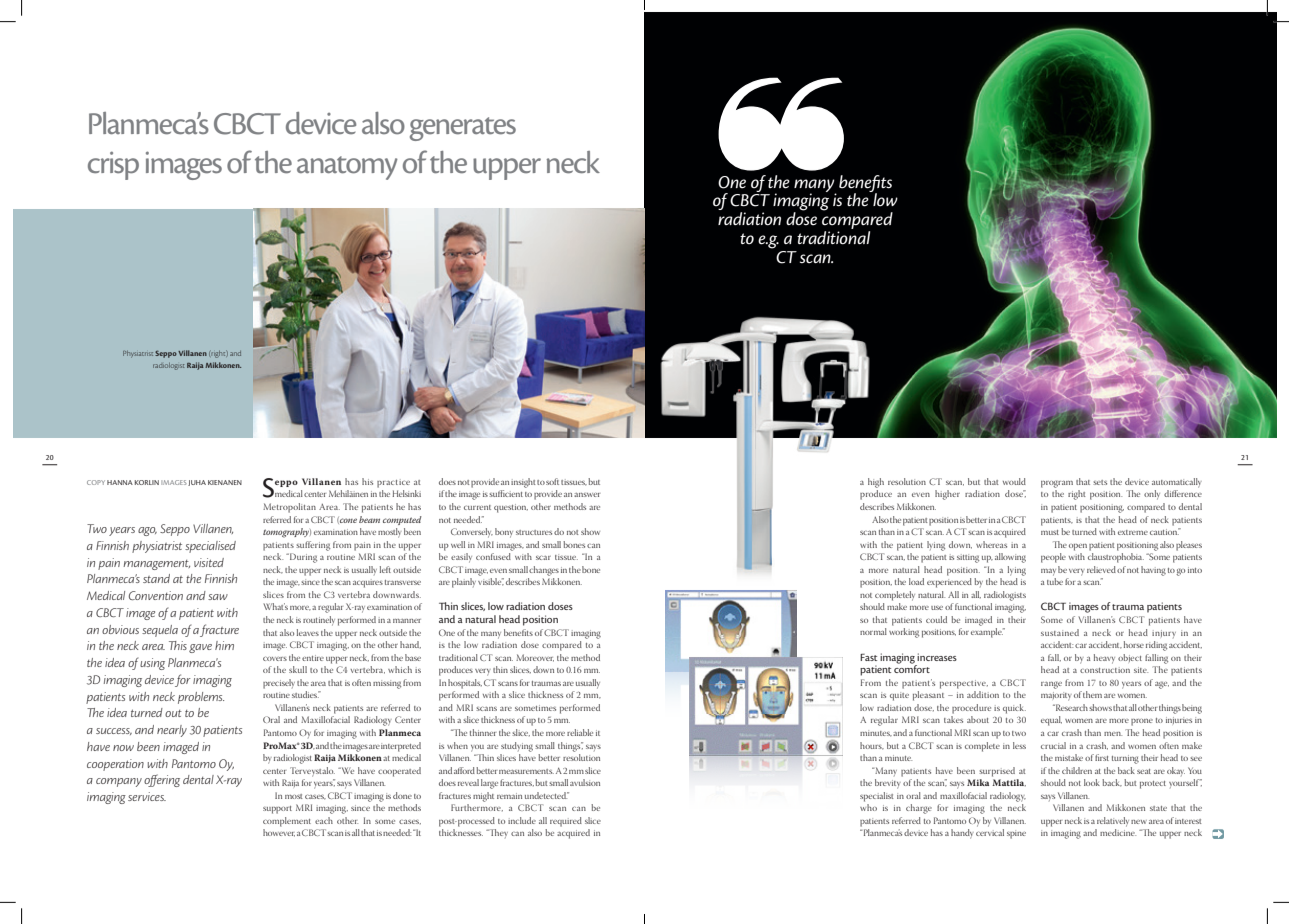 This image has height=924, width=1289. I want to click on tube, so click(1055, 581).
